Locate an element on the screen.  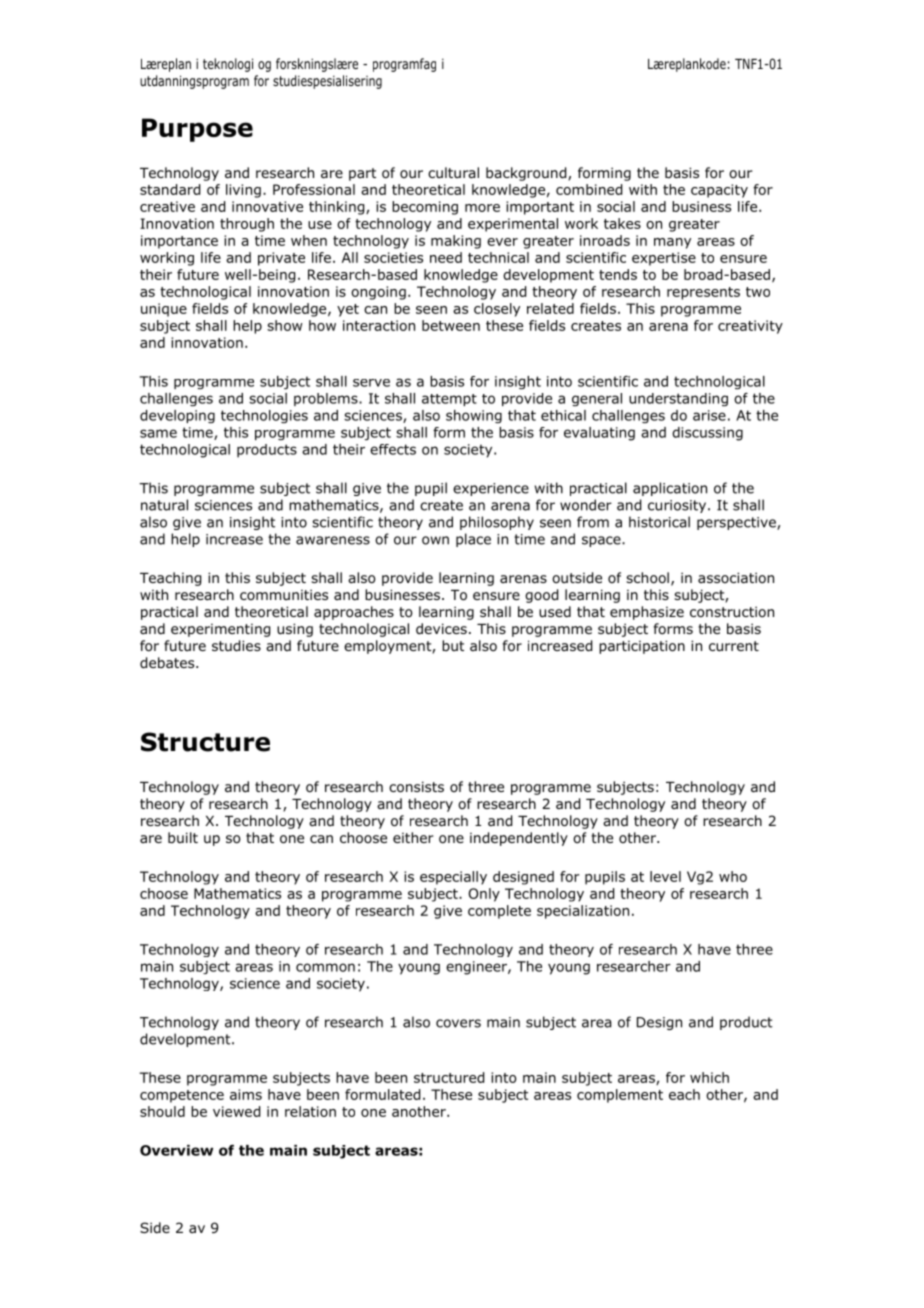
experimenting is located at coordinates (220, 630).
